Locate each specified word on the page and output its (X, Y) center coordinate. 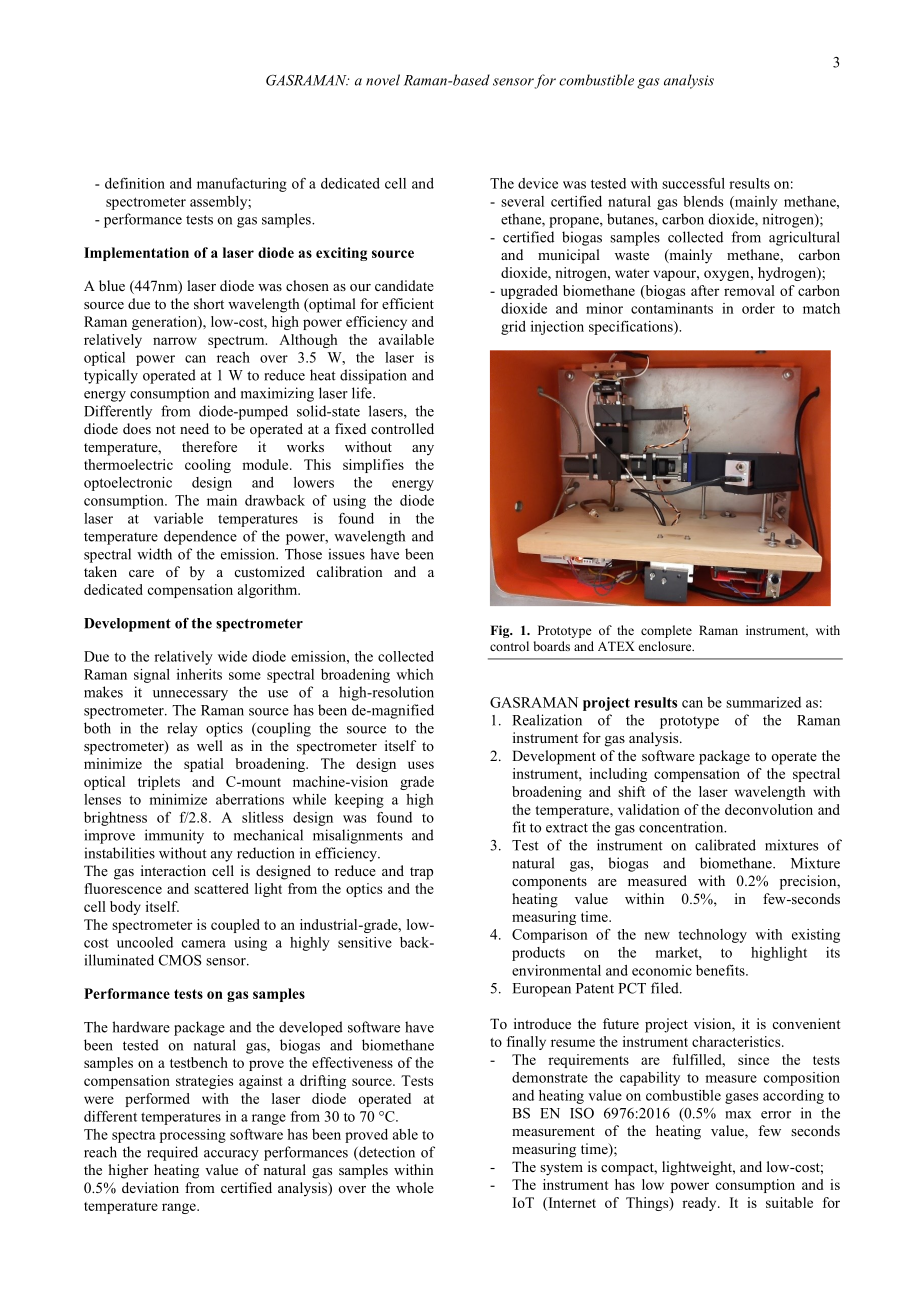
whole (415, 1187)
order (758, 308)
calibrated (725, 845)
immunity (174, 836)
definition (135, 183)
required (172, 1153)
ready (700, 1204)
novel (383, 80)
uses (421, 765)
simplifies (373, 466)
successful (693, 183)
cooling (208, 466)
